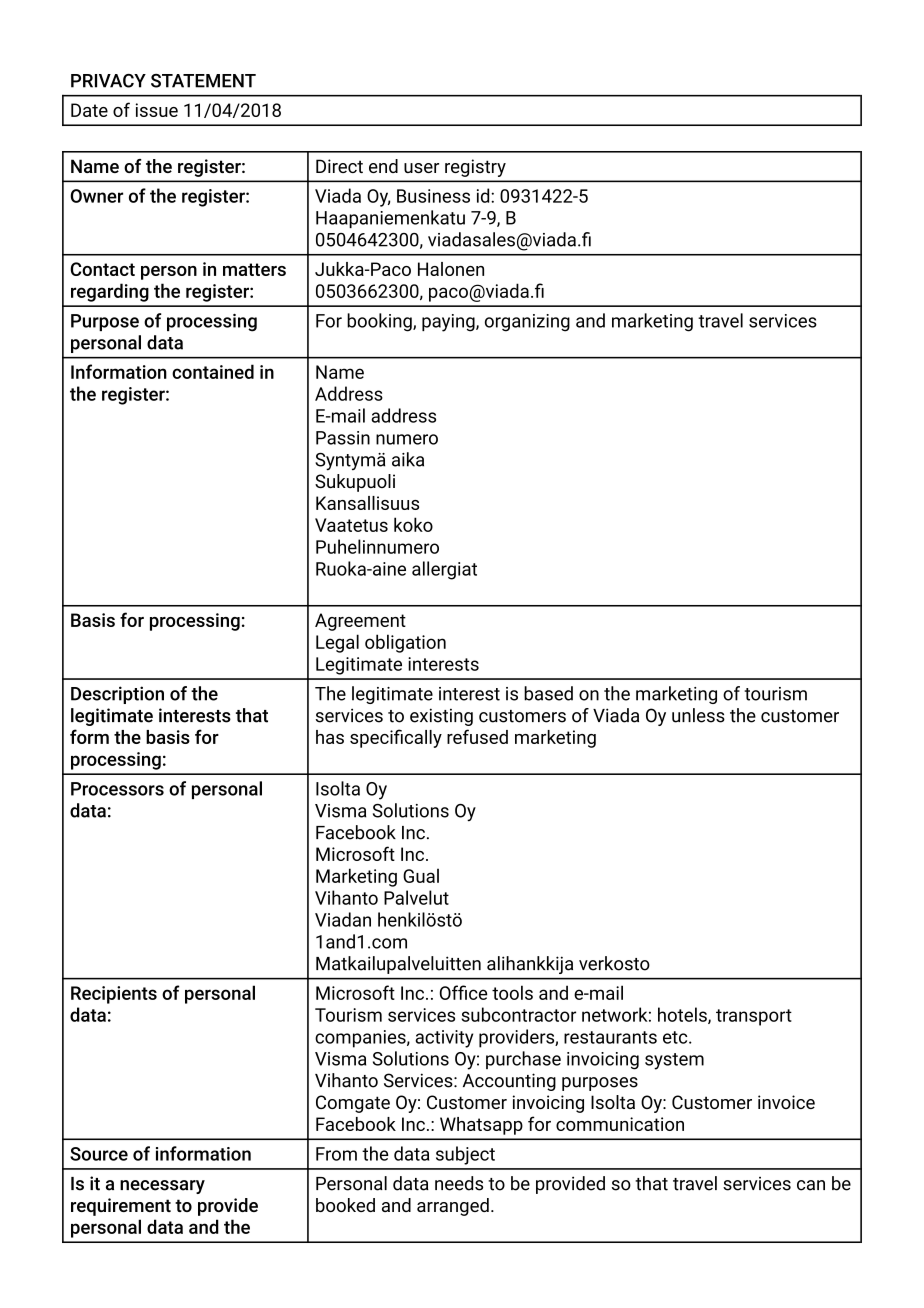 This screenshot has height=1308, width=924. Describe the element at coordinates (405, 643) in the screenshot. I see `obligation` at that location.
